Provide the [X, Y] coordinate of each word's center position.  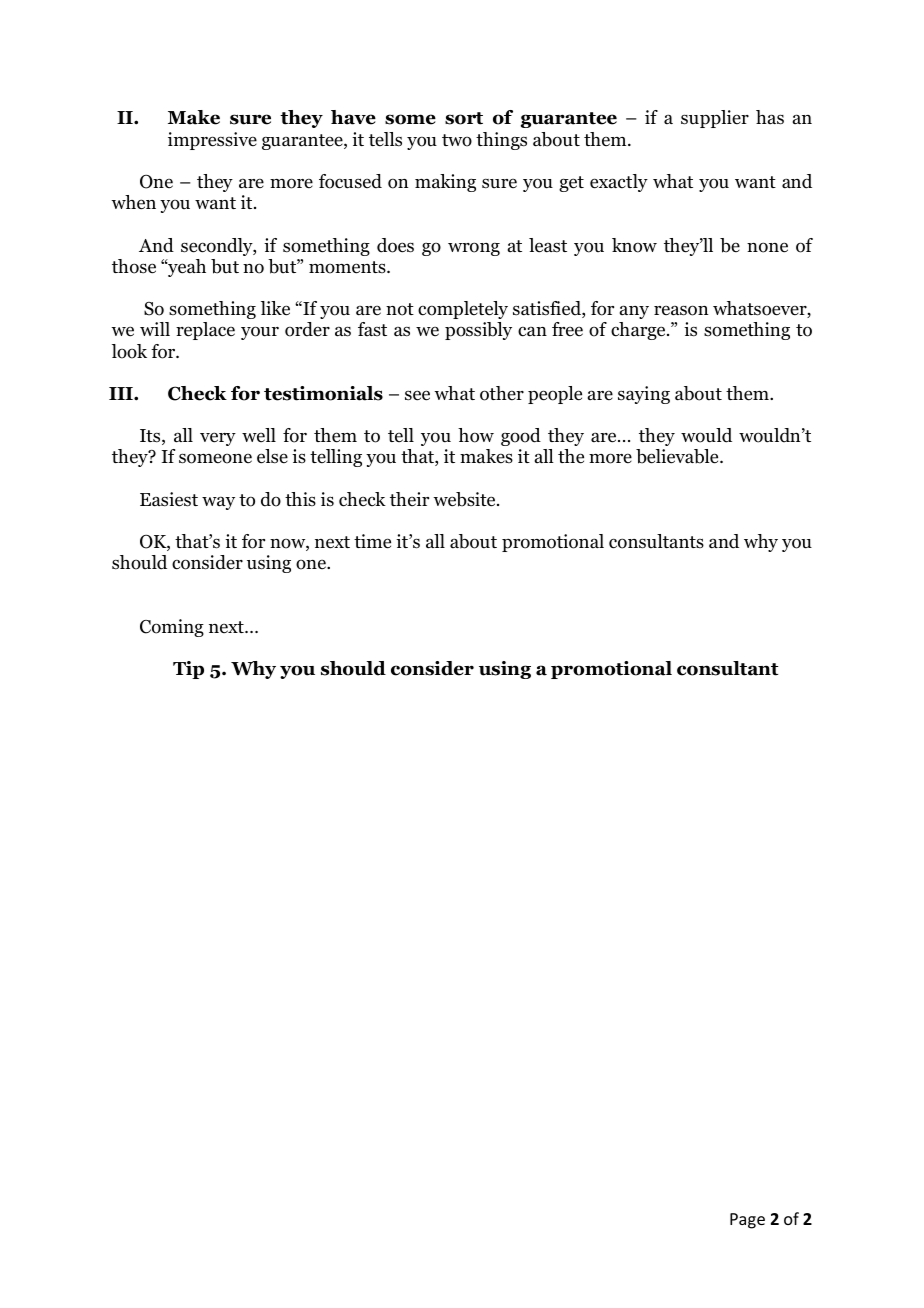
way [218, 503]
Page [747, 1221]
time [372, 541]
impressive [212, 141]
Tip [188, 670]
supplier [715, 119]
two [457, 140]
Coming [172, 628]
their [409, 499]
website [465, 499]
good [521, 437]
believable [678, 456]
